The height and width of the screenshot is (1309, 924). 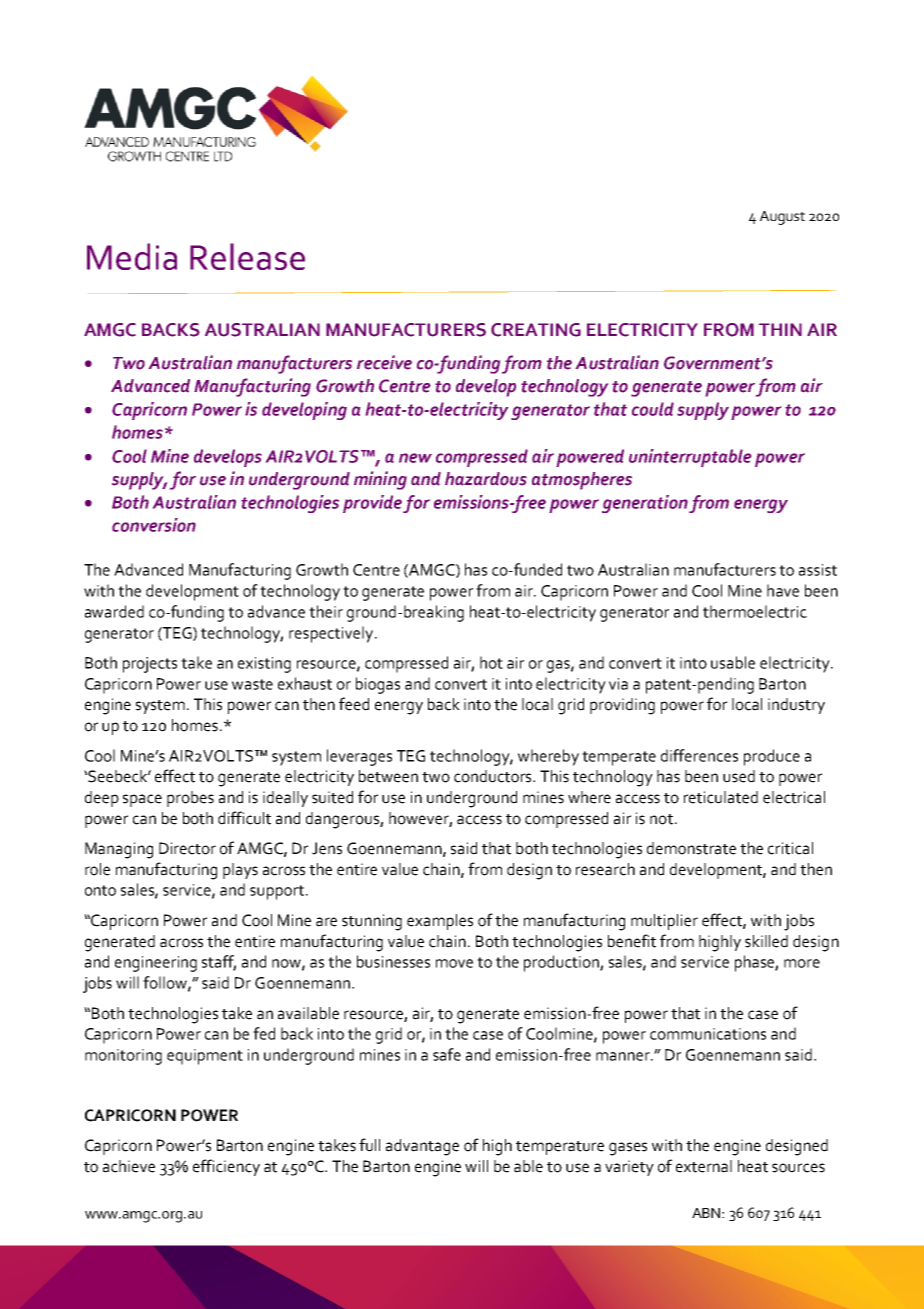 I want to click on Media, so click(x=132, y=256).
